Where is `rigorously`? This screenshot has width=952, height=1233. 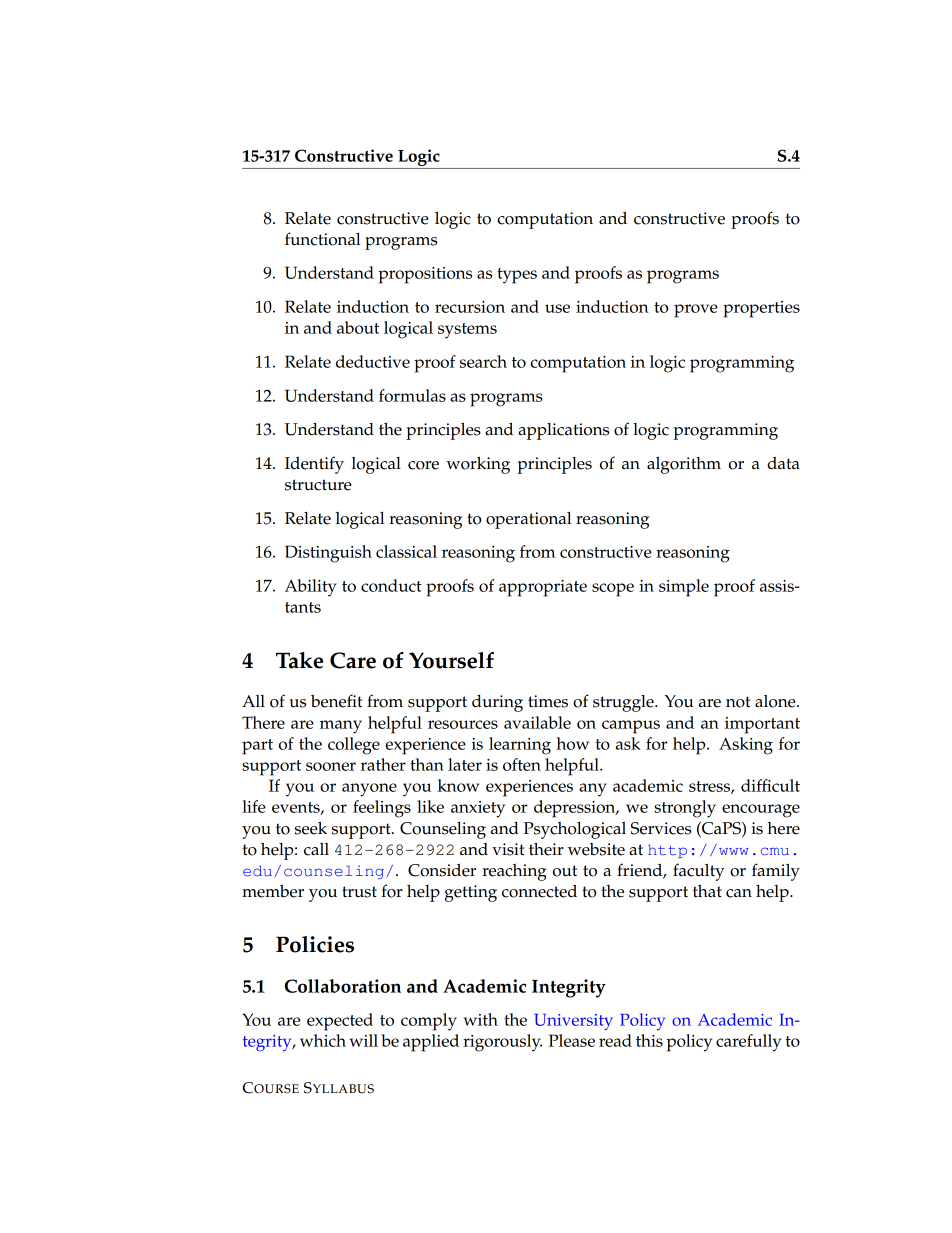 rigorously is located at coordinates (502, 1043).
